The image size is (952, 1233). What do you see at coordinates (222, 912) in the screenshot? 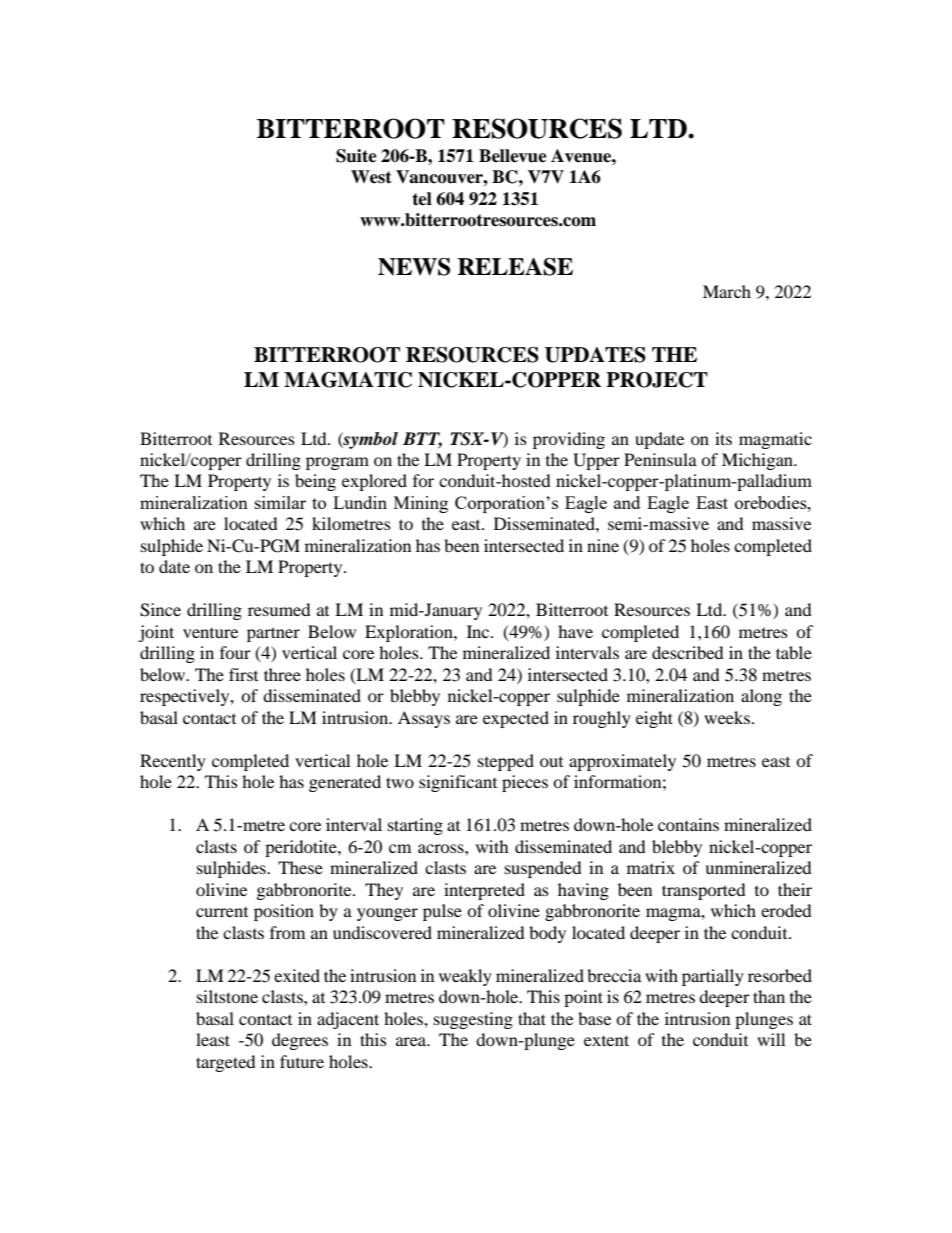
I see `current` at bounding box center [222, 912].
